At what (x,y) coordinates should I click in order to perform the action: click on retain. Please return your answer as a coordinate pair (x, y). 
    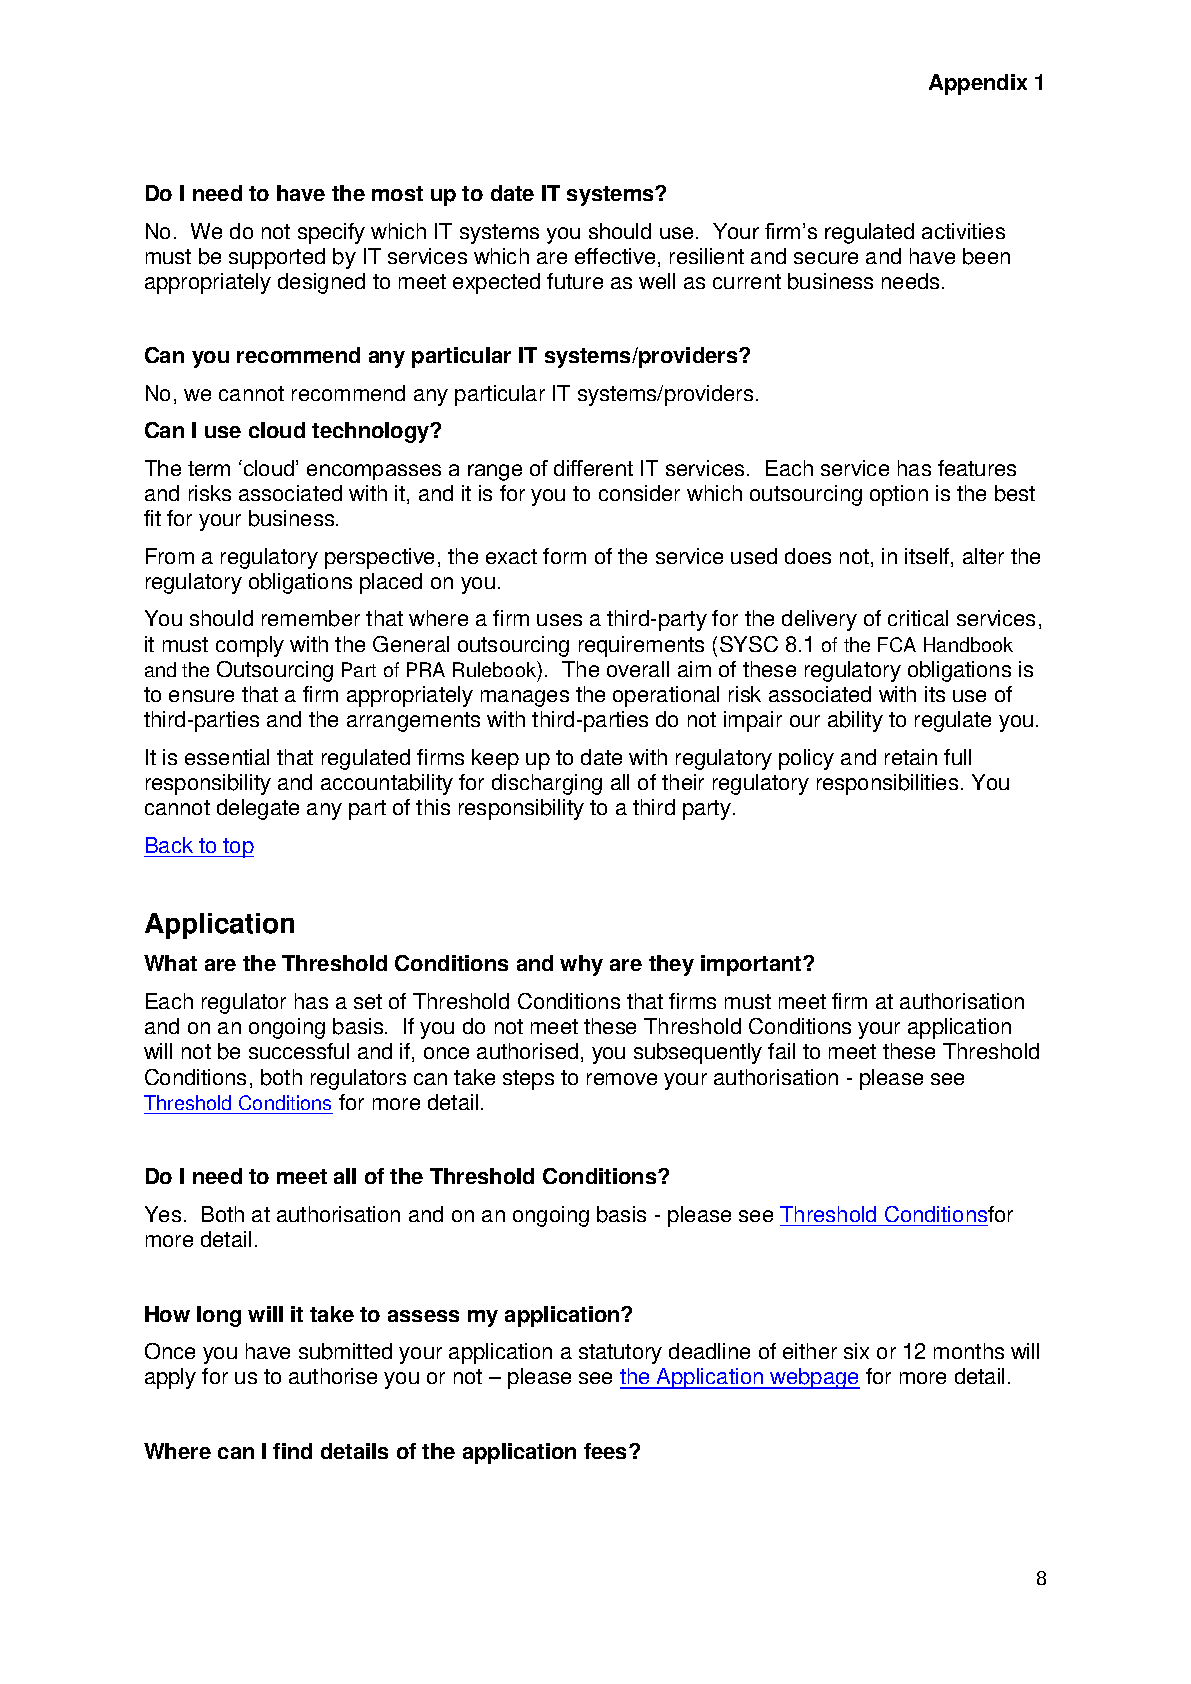
    Looking at the image, I should click on (911, 757).
